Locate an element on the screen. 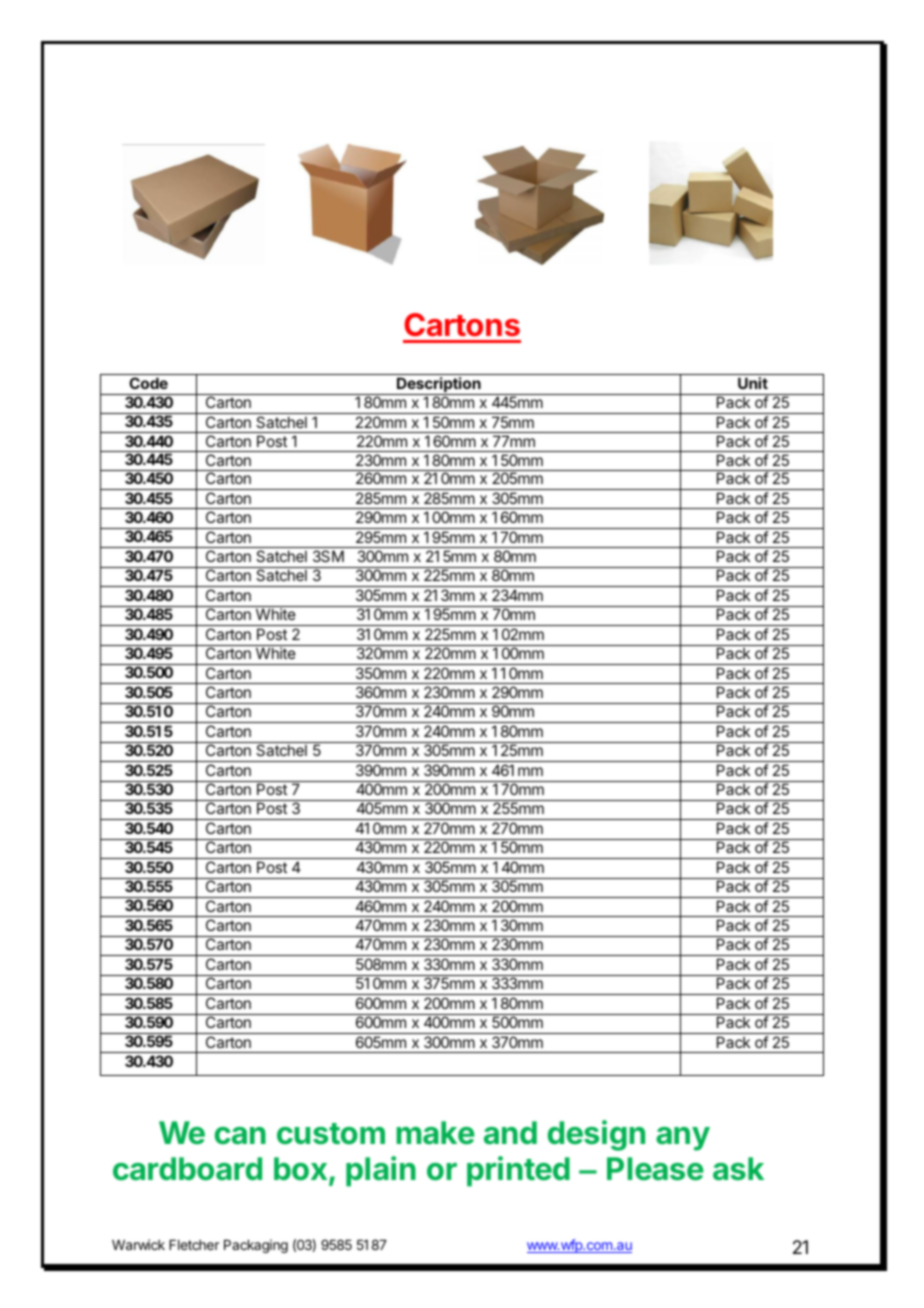  Unit is located at coordinates (753, 383).
